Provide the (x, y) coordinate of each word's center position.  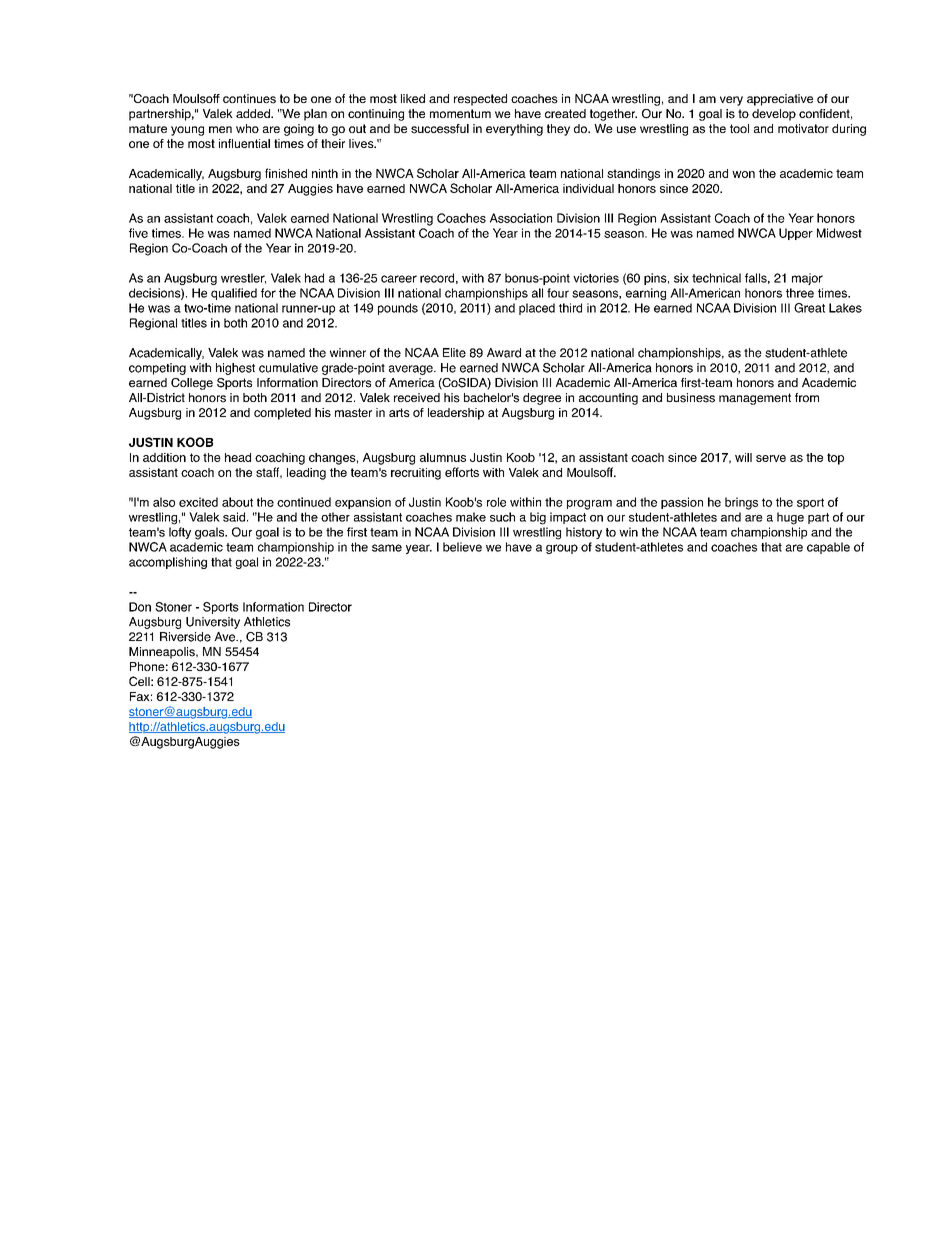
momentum (460, 113)
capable (828, 548)
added (254, 113)
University (213, 623)
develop (774, 115)
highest (235, 369)
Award (504, 353)
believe (462, 547)
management (755, 399)
